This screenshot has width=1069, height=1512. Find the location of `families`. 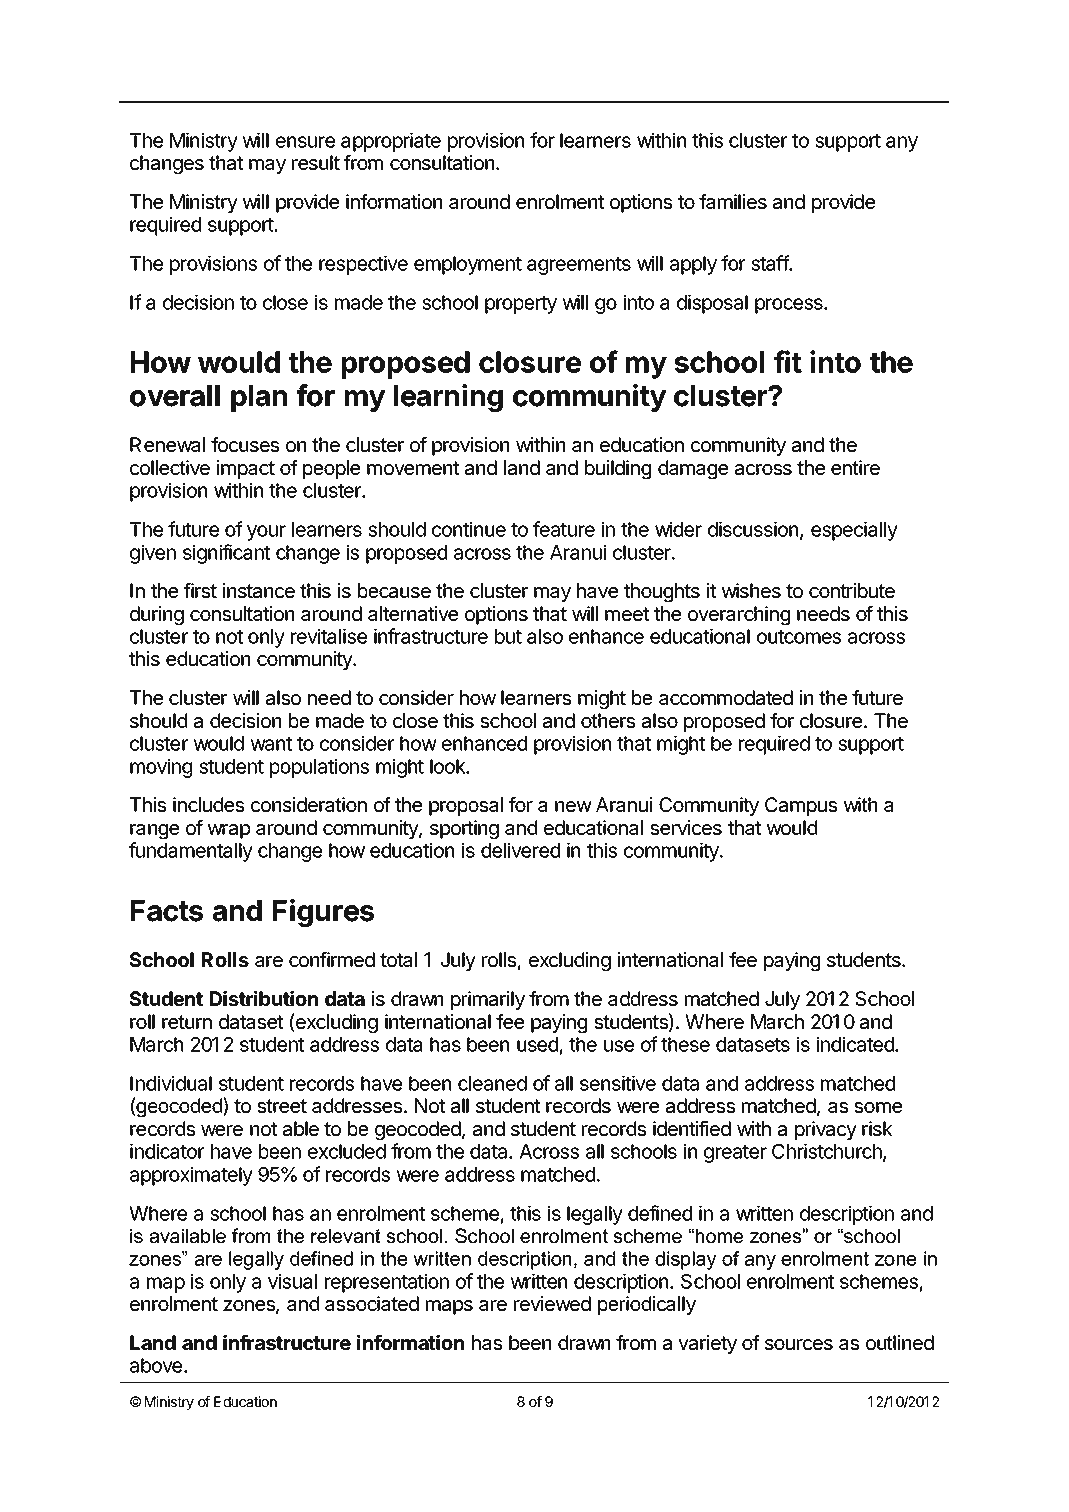

families is located at coordinates (733, 202).
